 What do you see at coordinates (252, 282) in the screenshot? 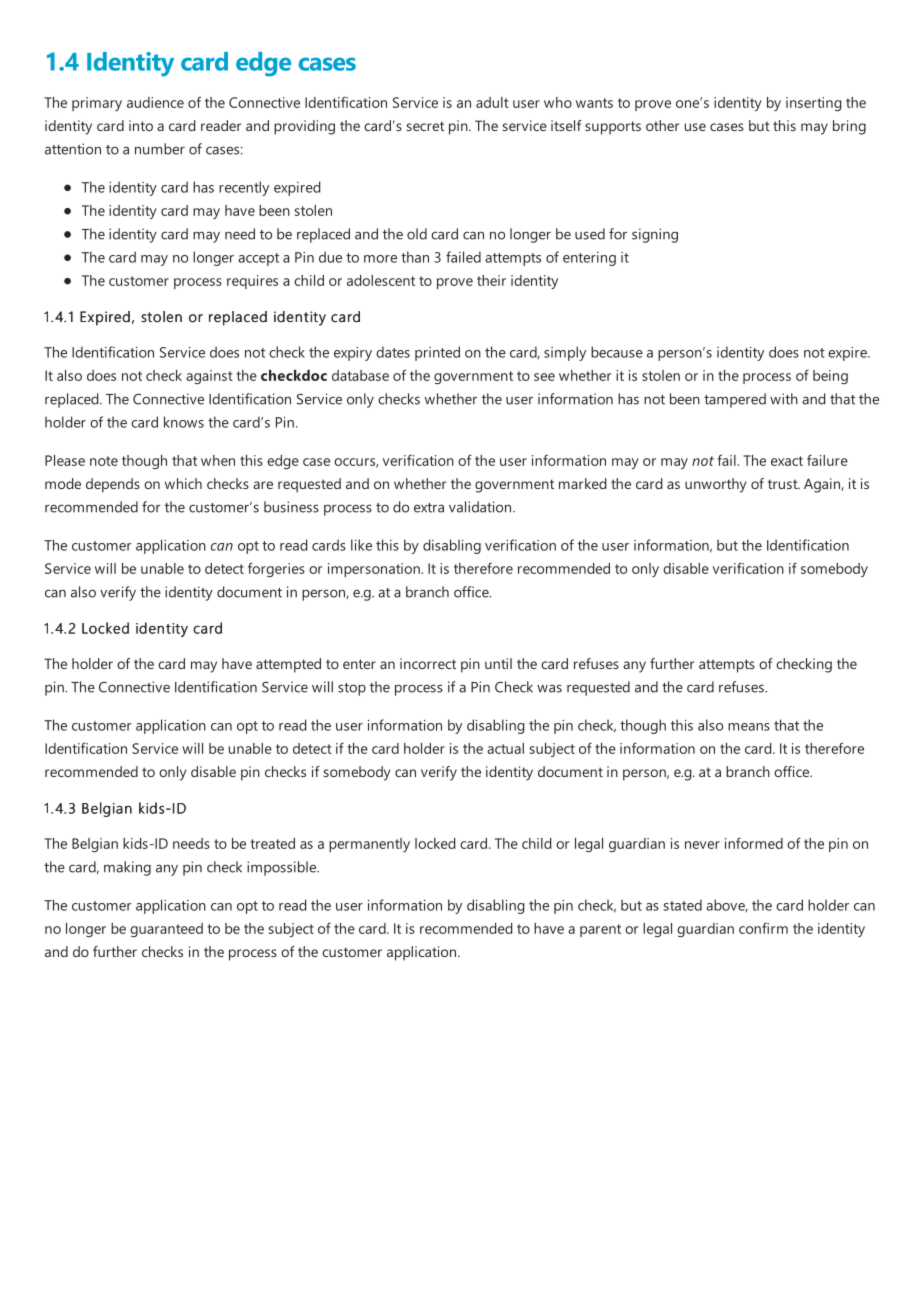
I see `requires` at bounding box center [252, 282].
